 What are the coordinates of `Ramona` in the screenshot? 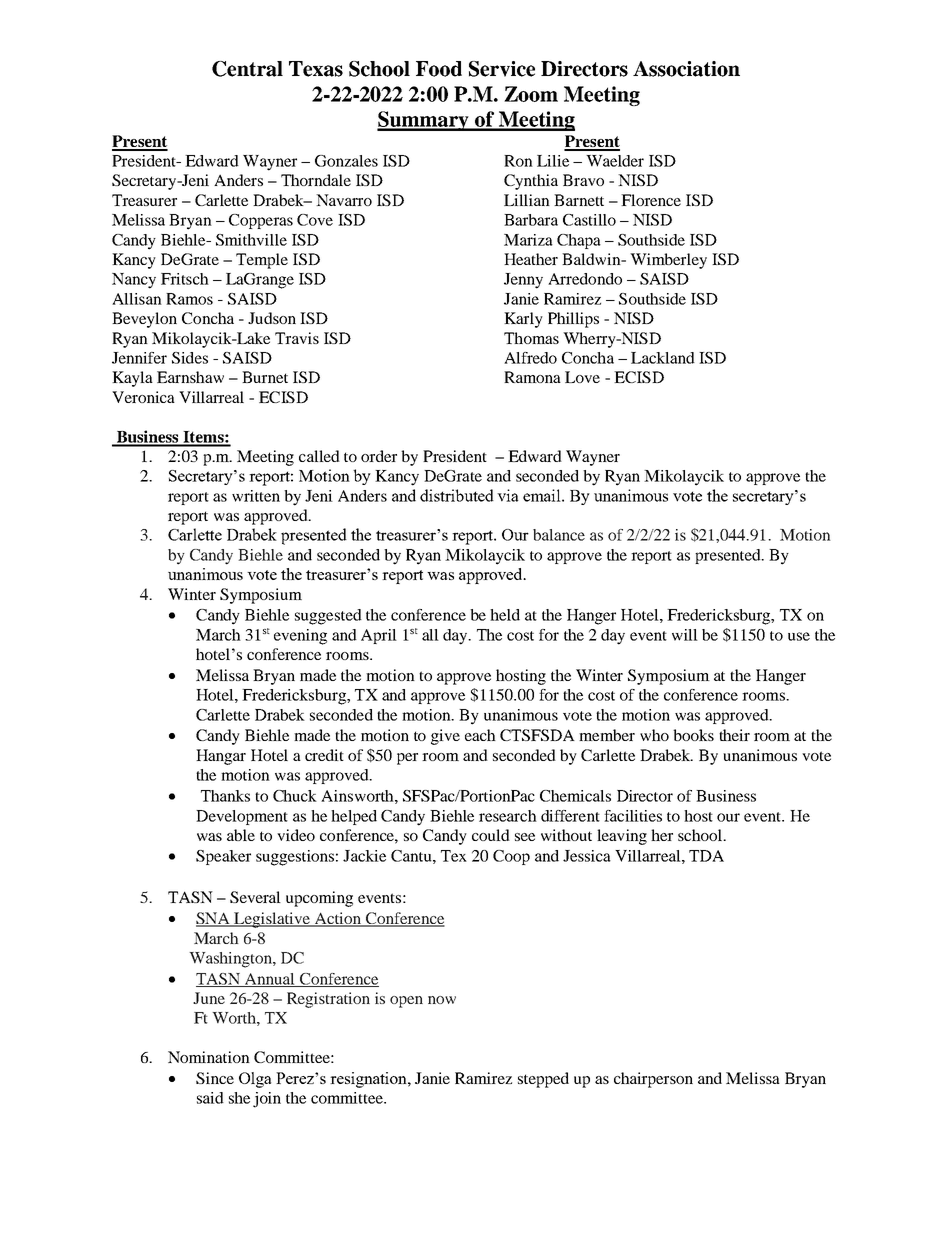 It's located at (532, 377).
